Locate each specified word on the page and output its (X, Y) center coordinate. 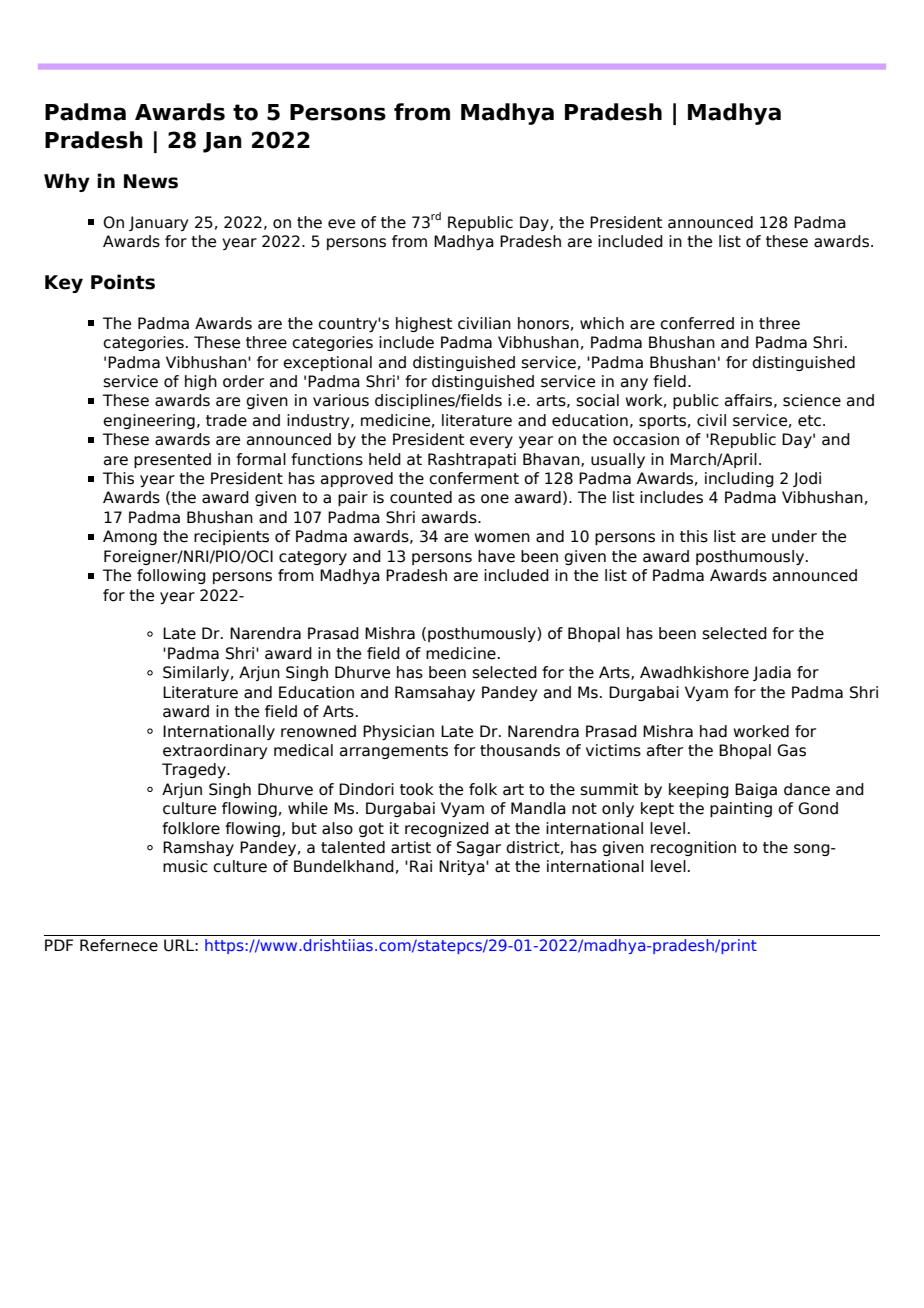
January (158, 223)
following (171, 576)
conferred (697, 323)
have (496, 556)
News (151, 181)
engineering (149, 421)
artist (411, 847)
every (491, 442)
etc (809, 421)
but (304, 828)
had (713, 731)
